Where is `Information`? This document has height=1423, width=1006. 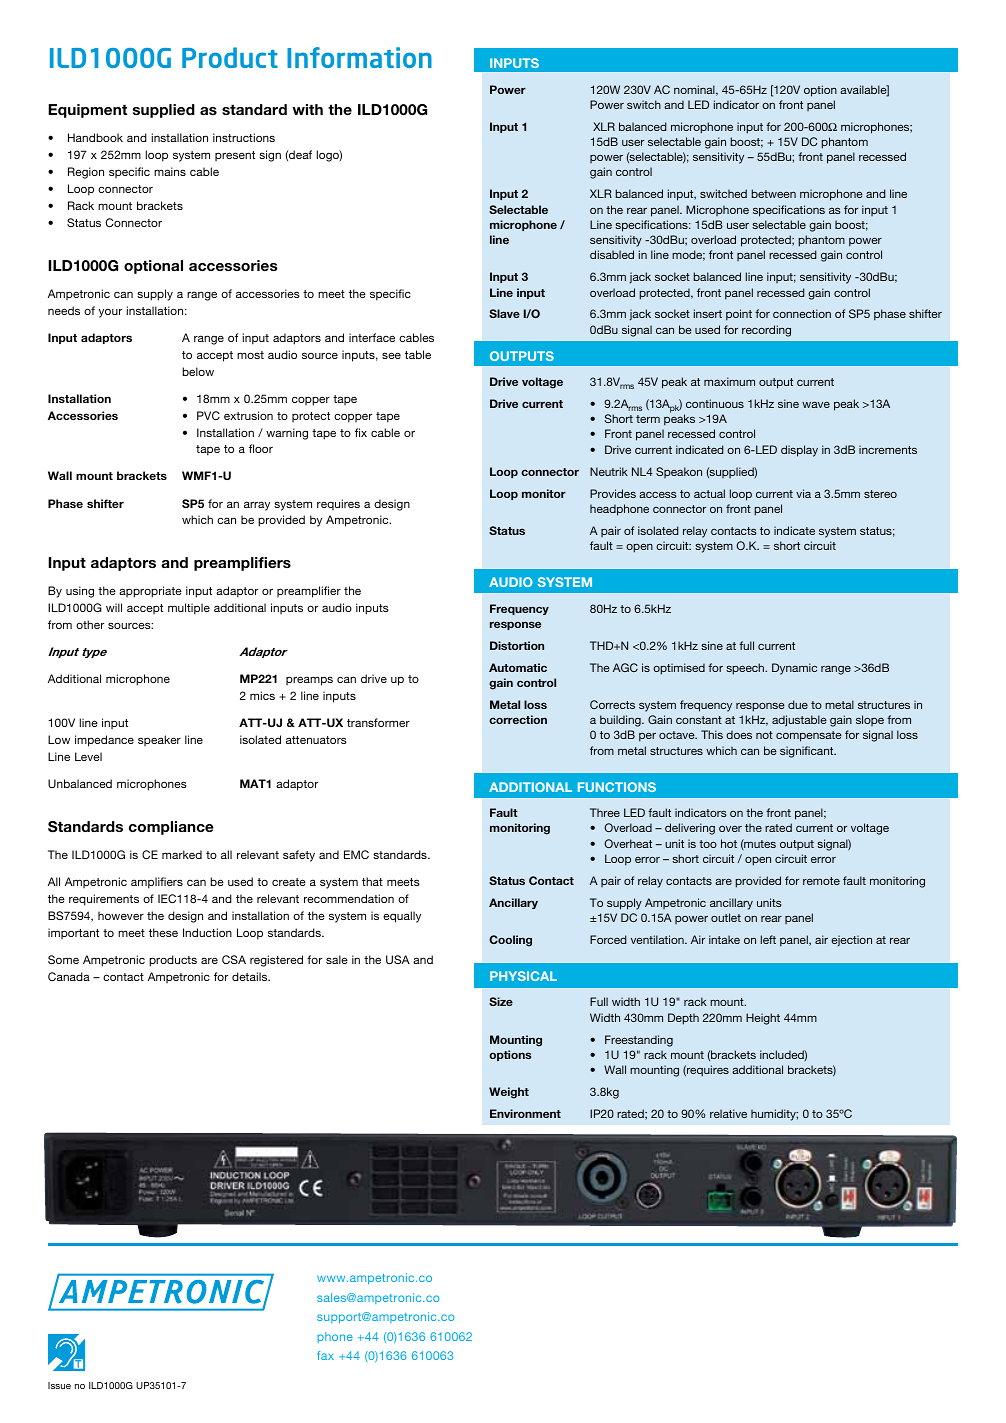
Information is located at coordinates (359, 57).
